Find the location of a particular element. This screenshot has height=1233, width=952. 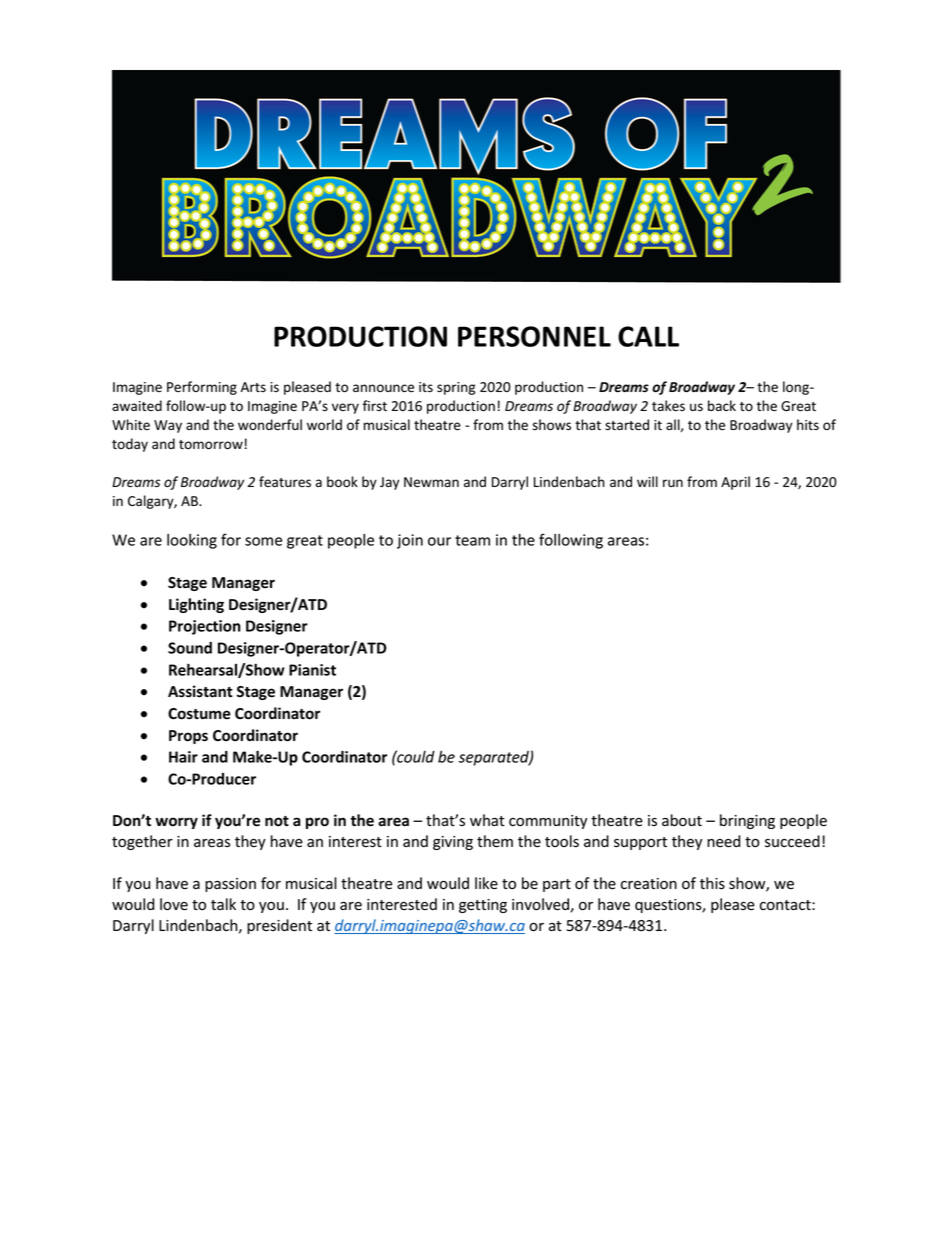

Projection is located at coordinates (205, 627).
